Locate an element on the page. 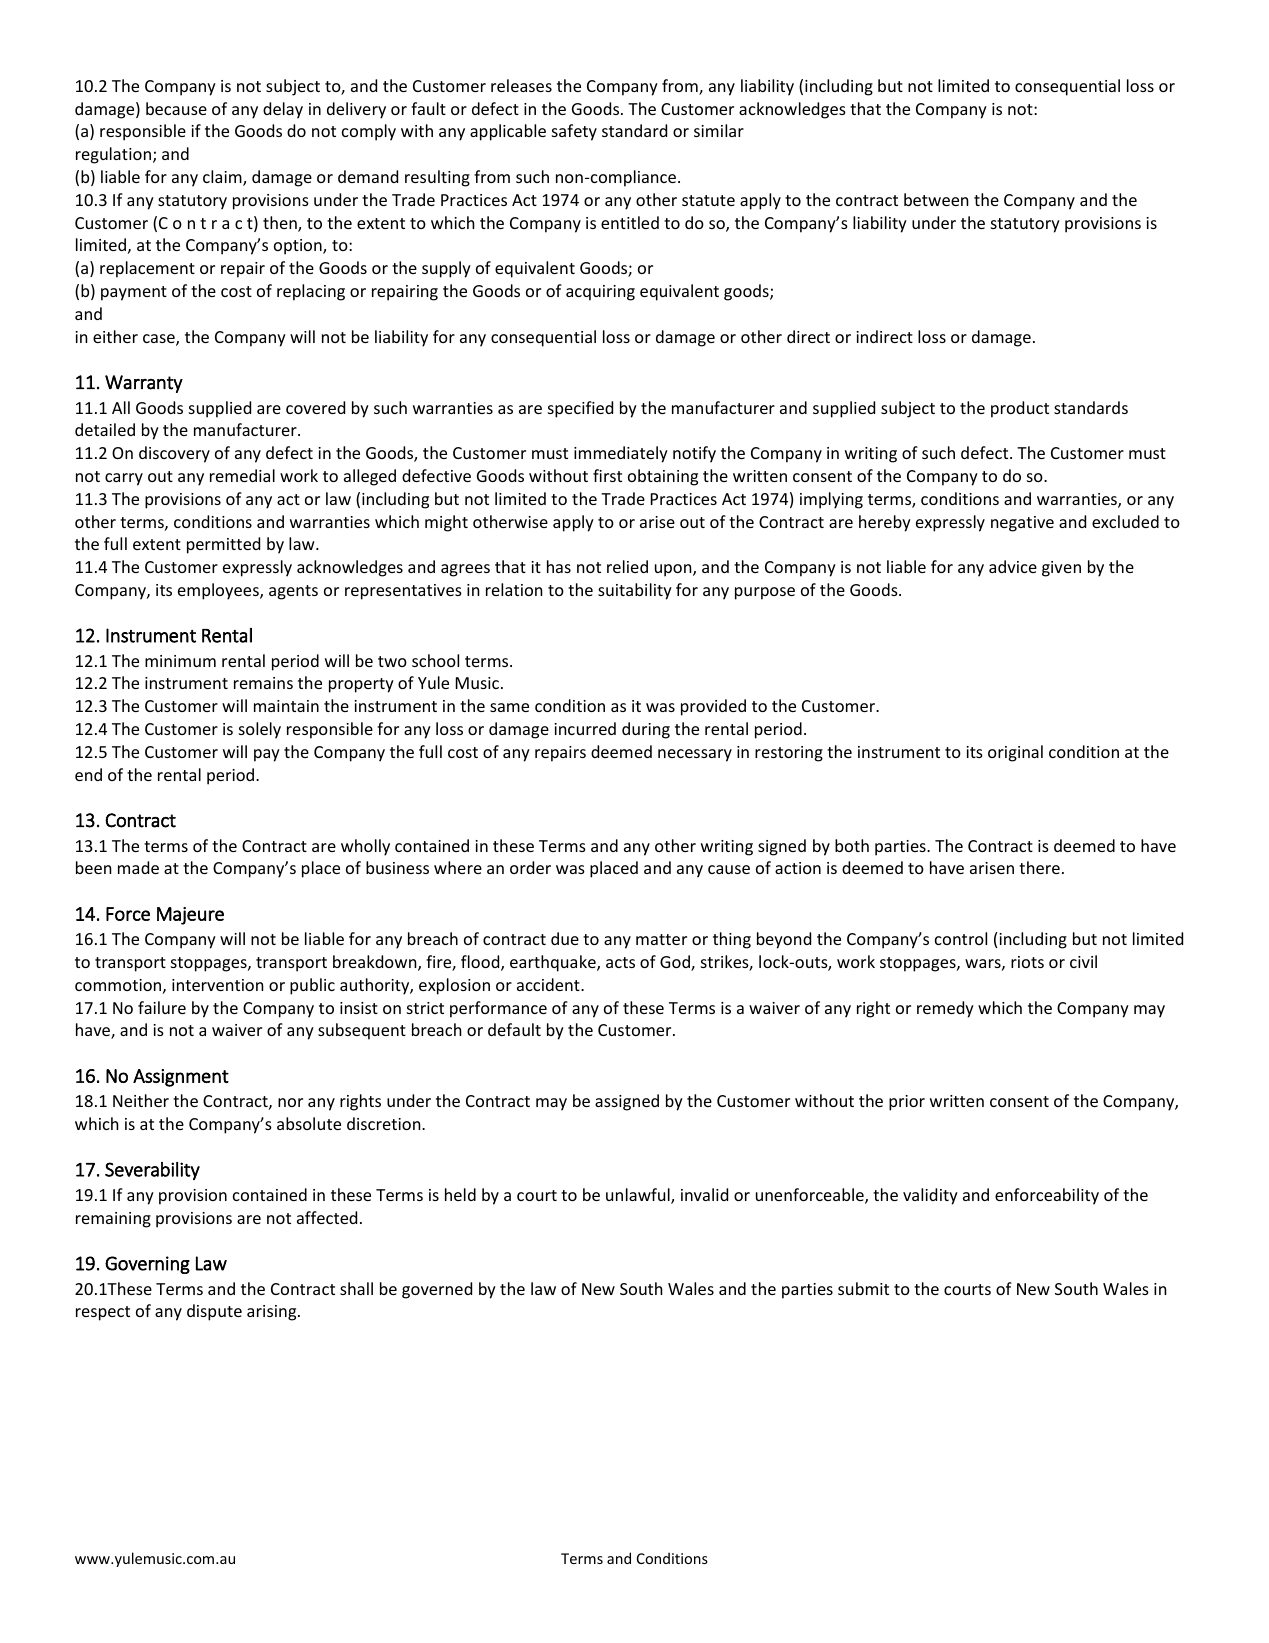 The height and width of the document is (1643, 1269). submit is located at coordinates (863, 1288).
